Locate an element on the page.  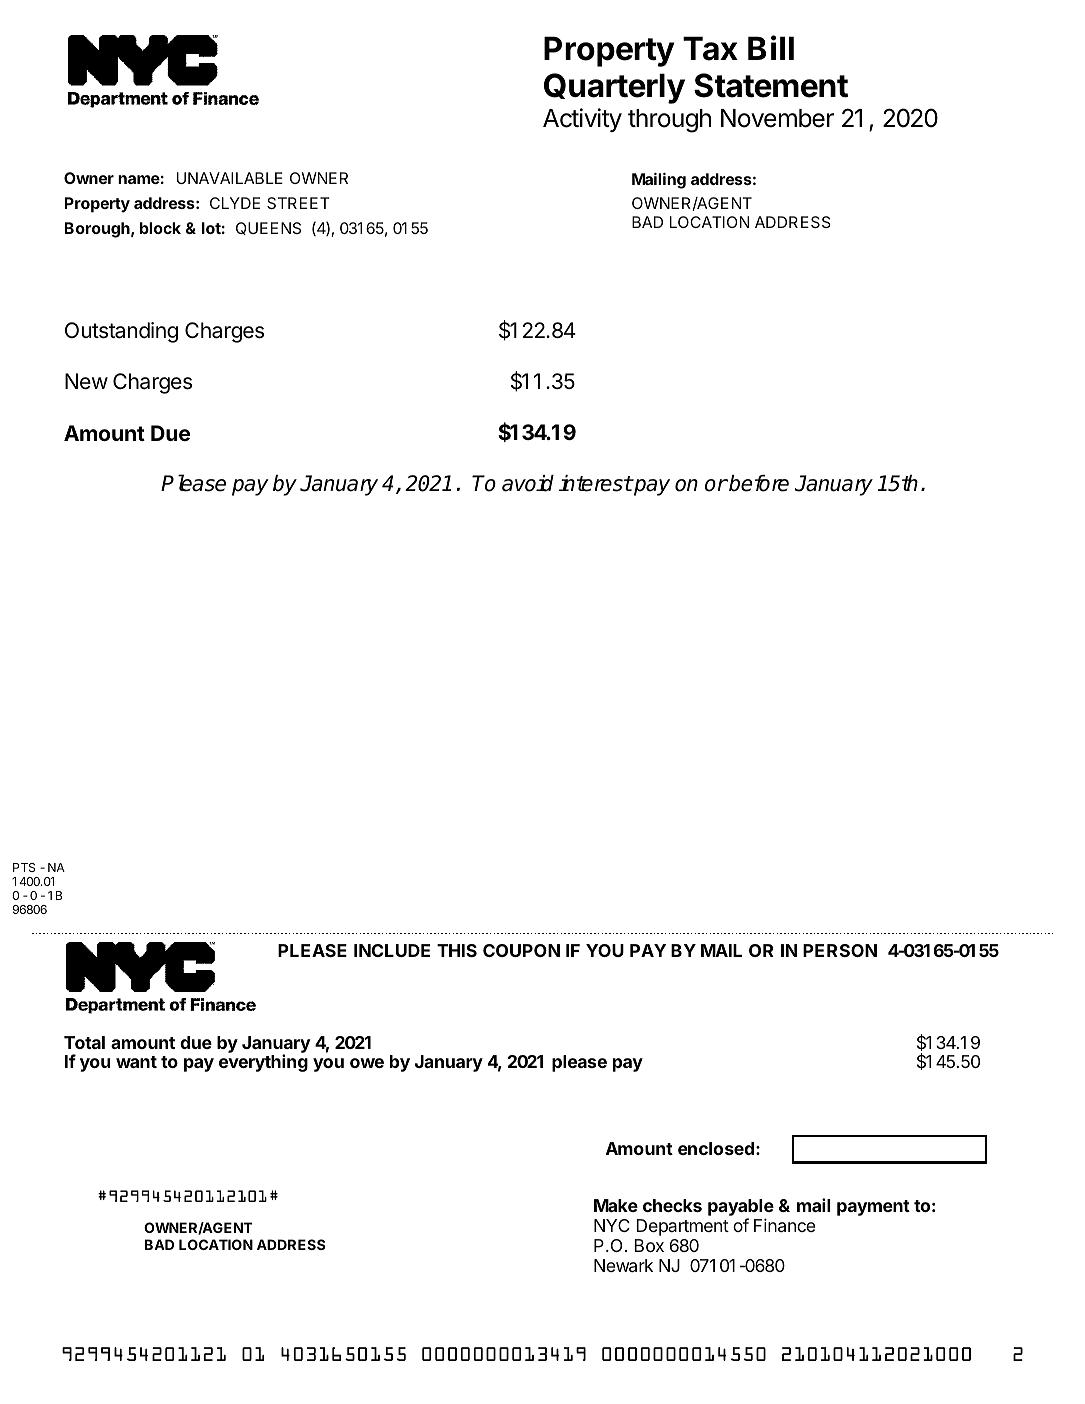
Statement is located at coordinates (771, 85).
